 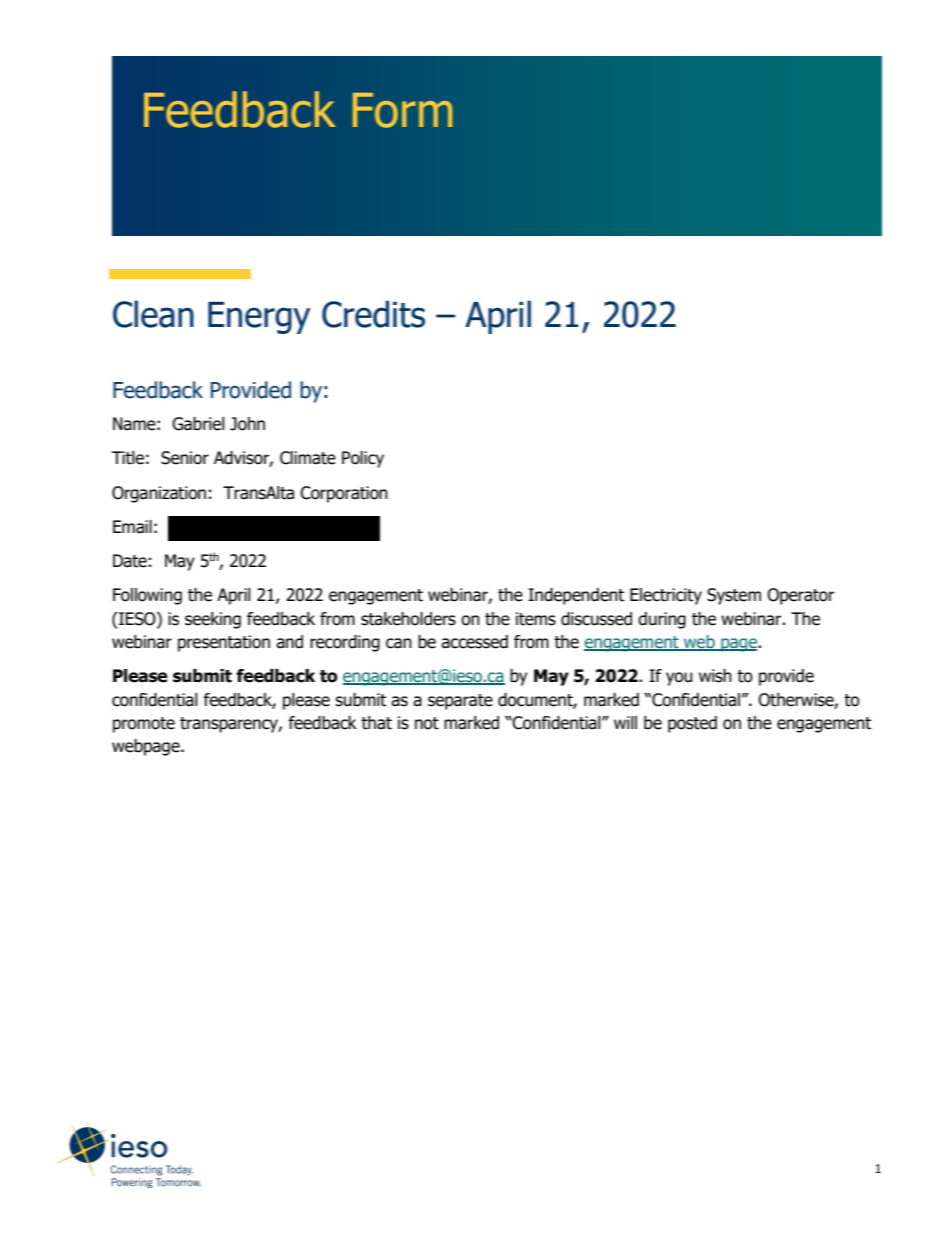 What do you see at coordinates (144, 725) in the screenshot?
I see `promote` at bounding box center [144, 725].
